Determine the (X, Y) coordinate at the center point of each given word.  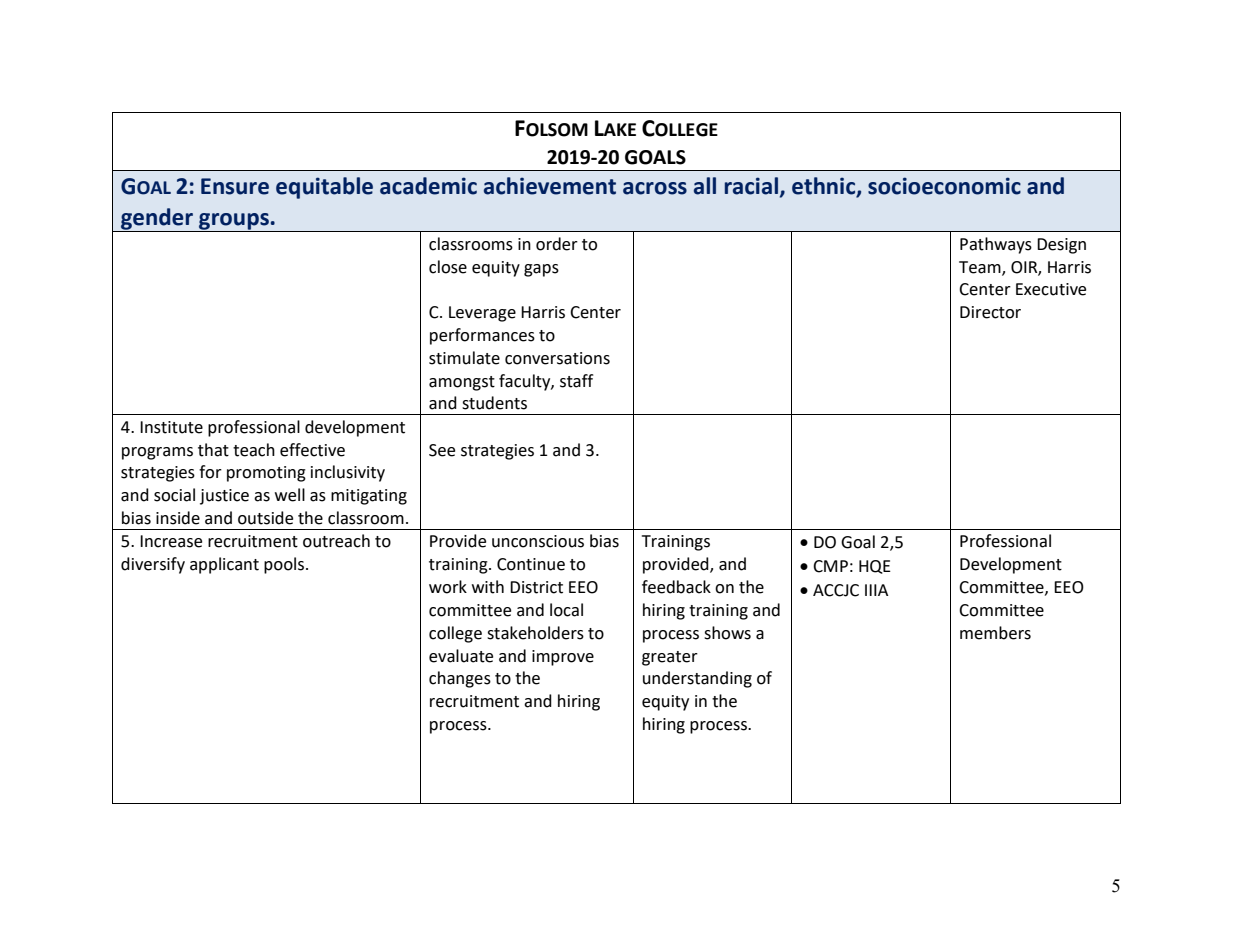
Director (990, 312)
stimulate (464, 358)
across (655, 188)
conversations (557, 358)
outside (265, 518)
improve (563, 658)
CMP (830, 566)
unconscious (538, 541)
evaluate (461, 656)
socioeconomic (944, 186)
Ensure (235, 186)
